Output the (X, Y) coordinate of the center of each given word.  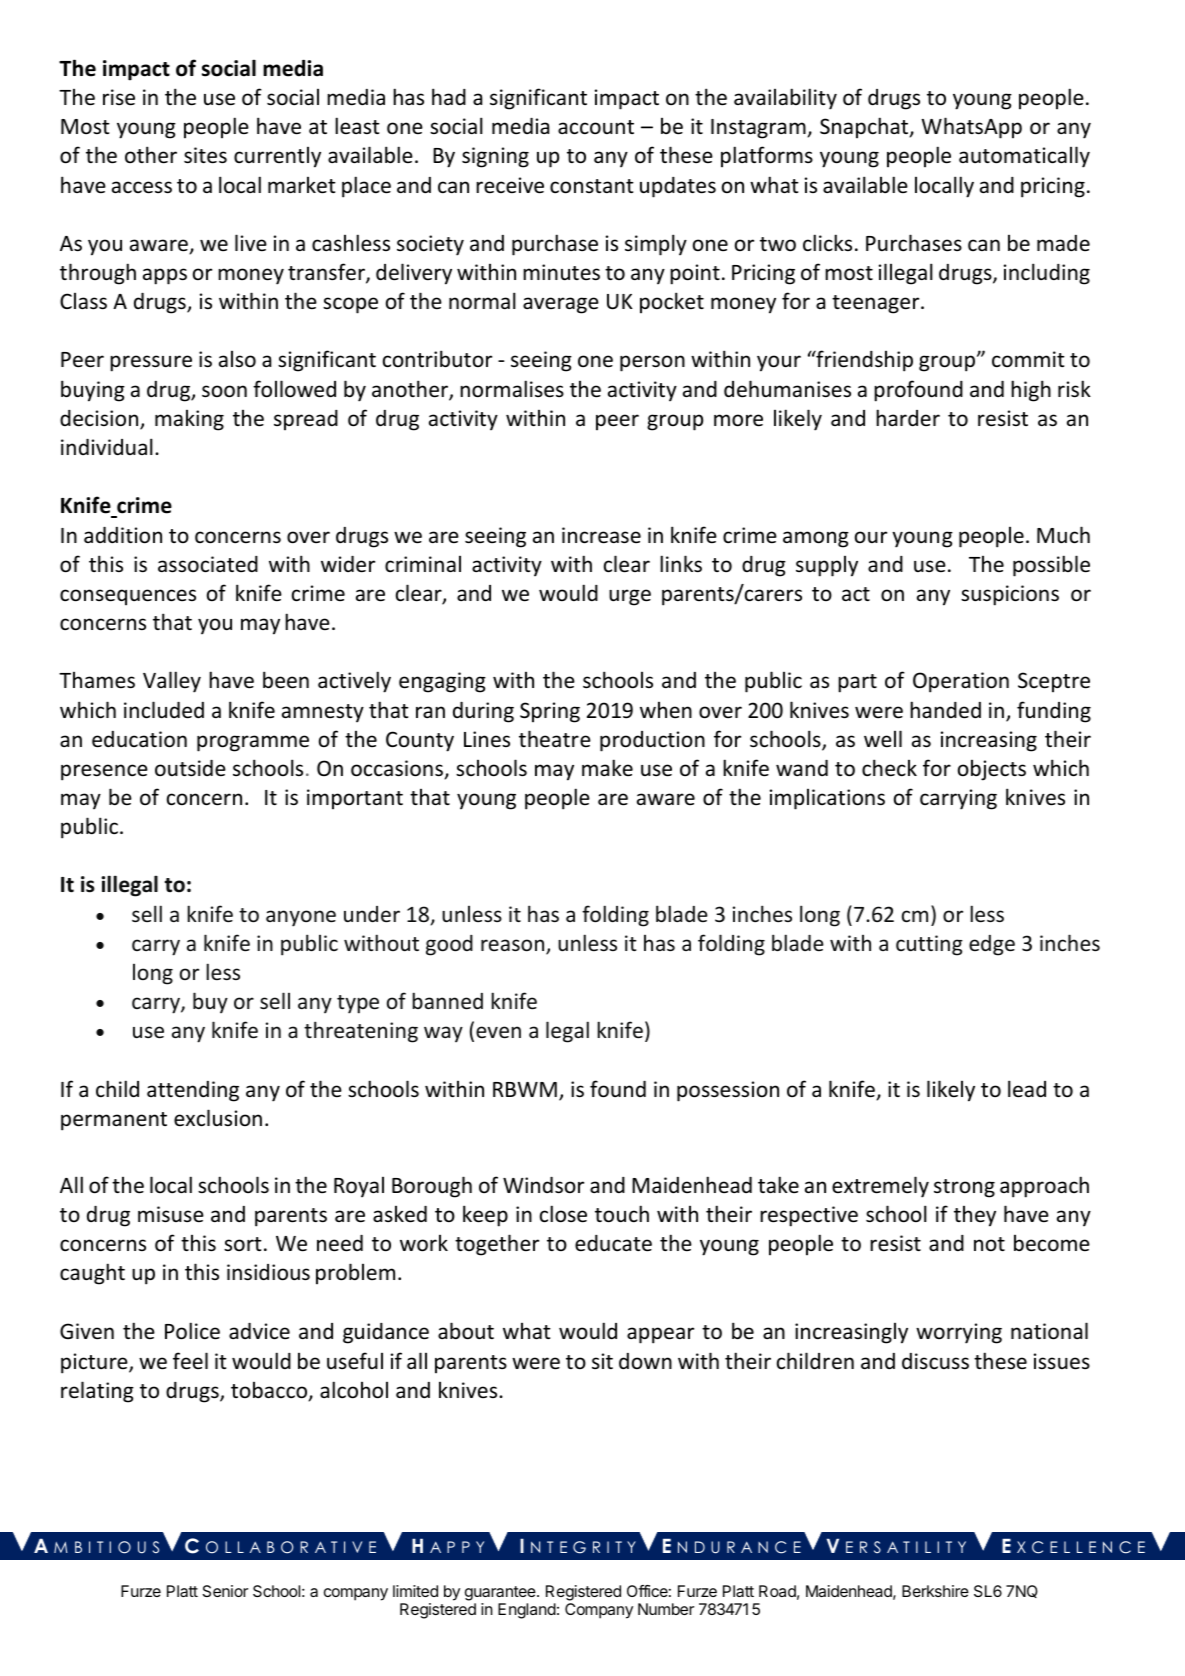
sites (205, 155)
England (527, 1611)
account (596, 127)
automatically (1024, 157)
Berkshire (935, 1591)
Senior (225, 1591)
